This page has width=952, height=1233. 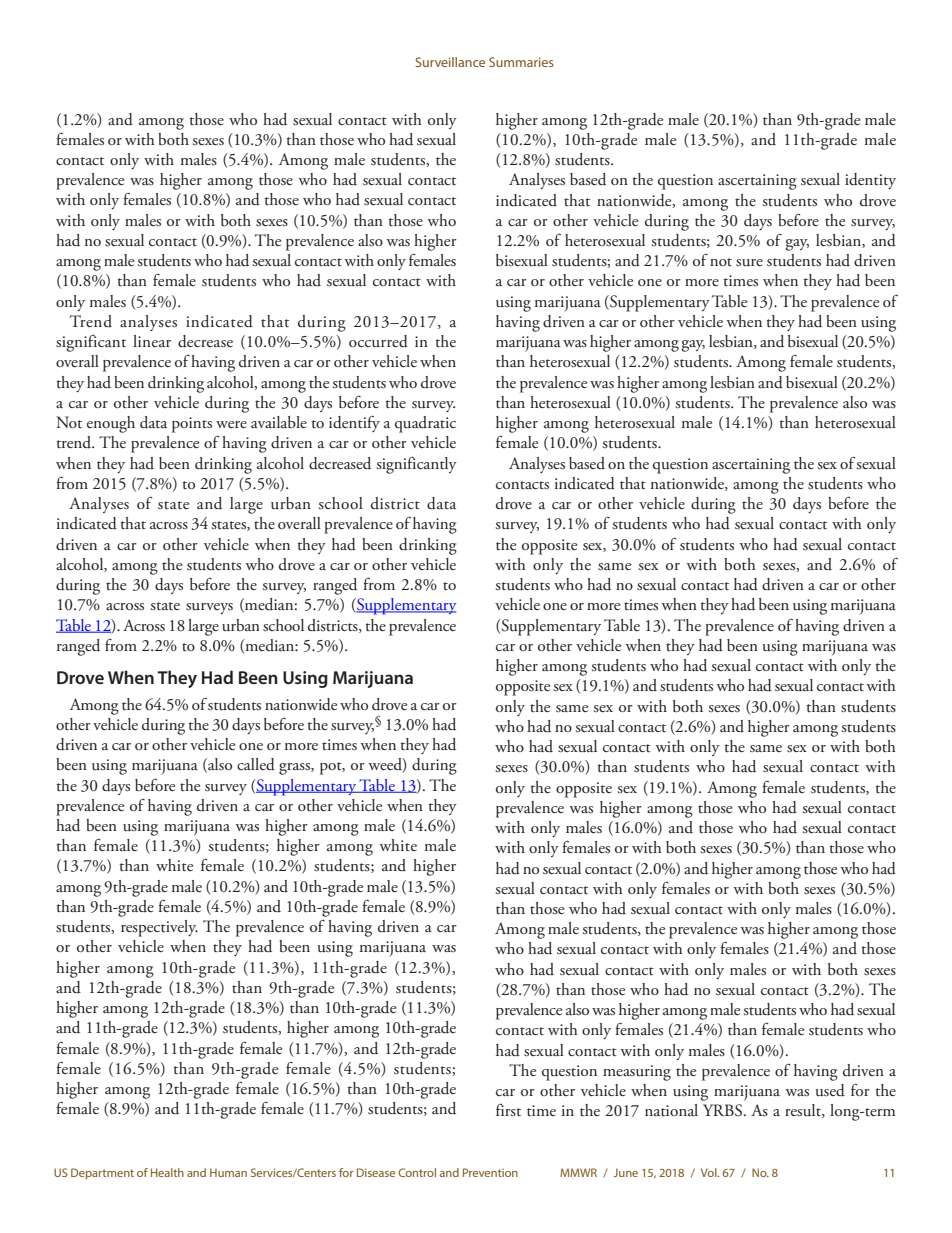 What do you see at coordinates (192, 425) in the page?
I see `points` at bounding box center [192, 425].
